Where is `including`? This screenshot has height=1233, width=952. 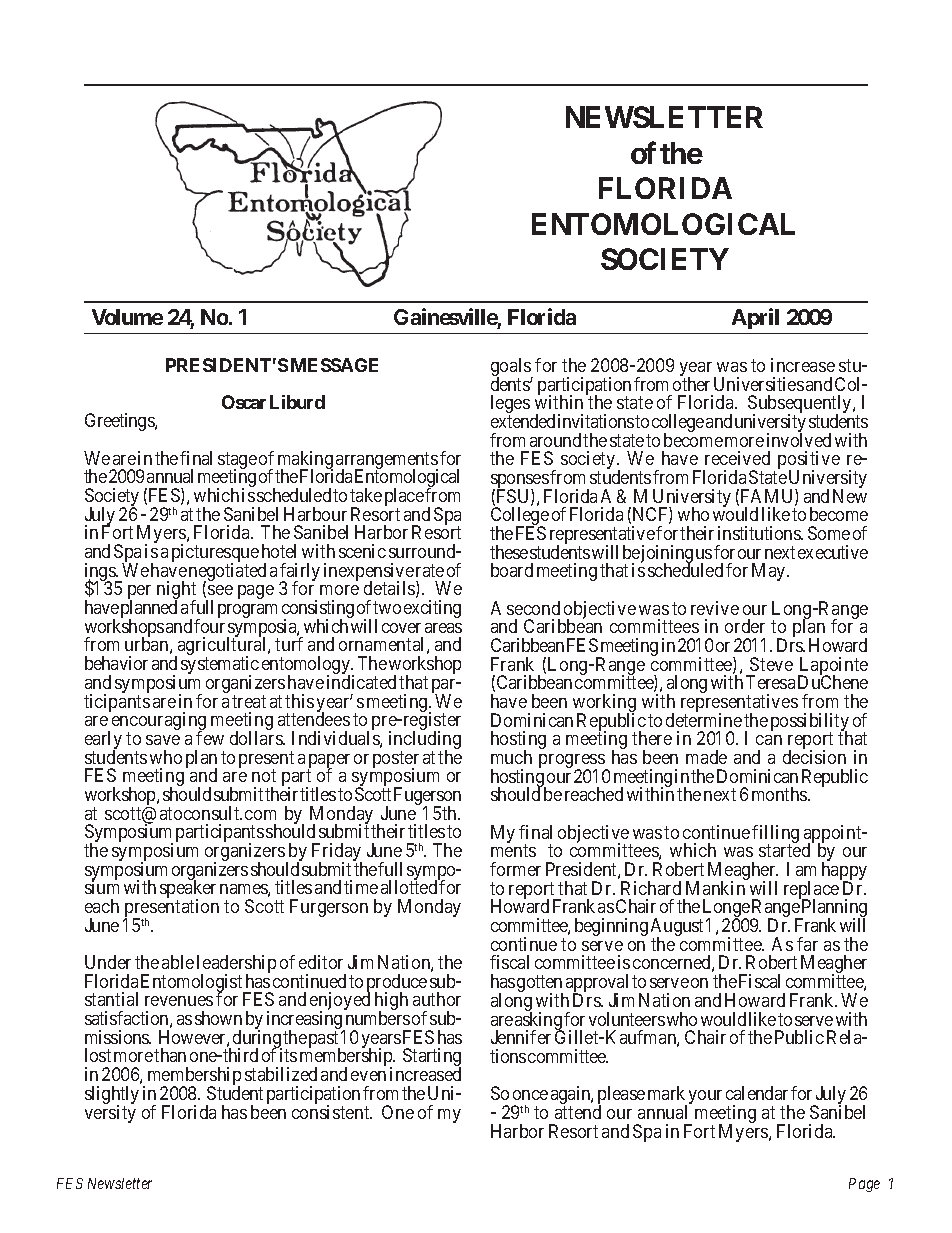 including is located at coordinates (425, 741).
